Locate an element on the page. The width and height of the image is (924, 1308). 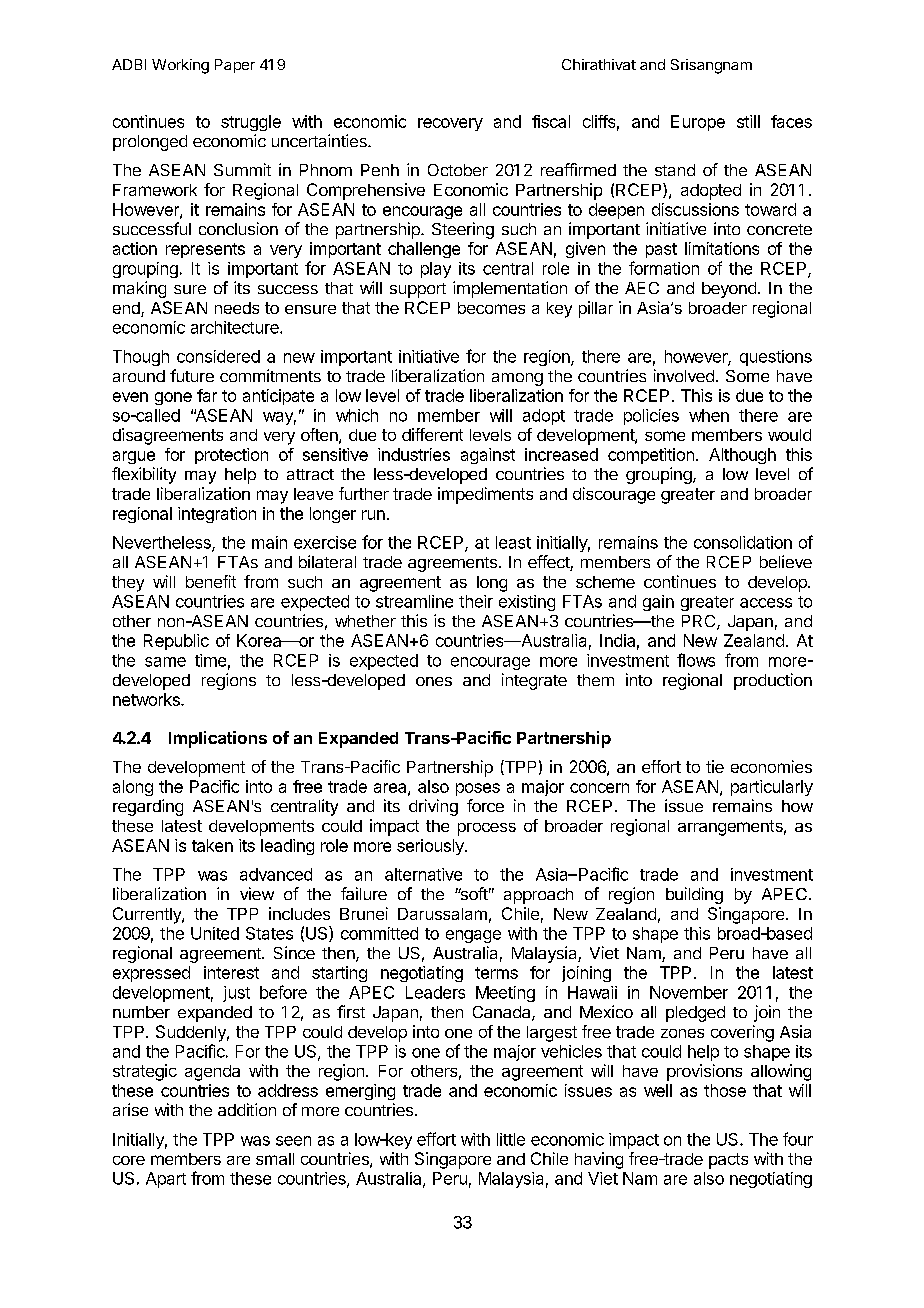
Republic is located at coordinates (176, 642).
